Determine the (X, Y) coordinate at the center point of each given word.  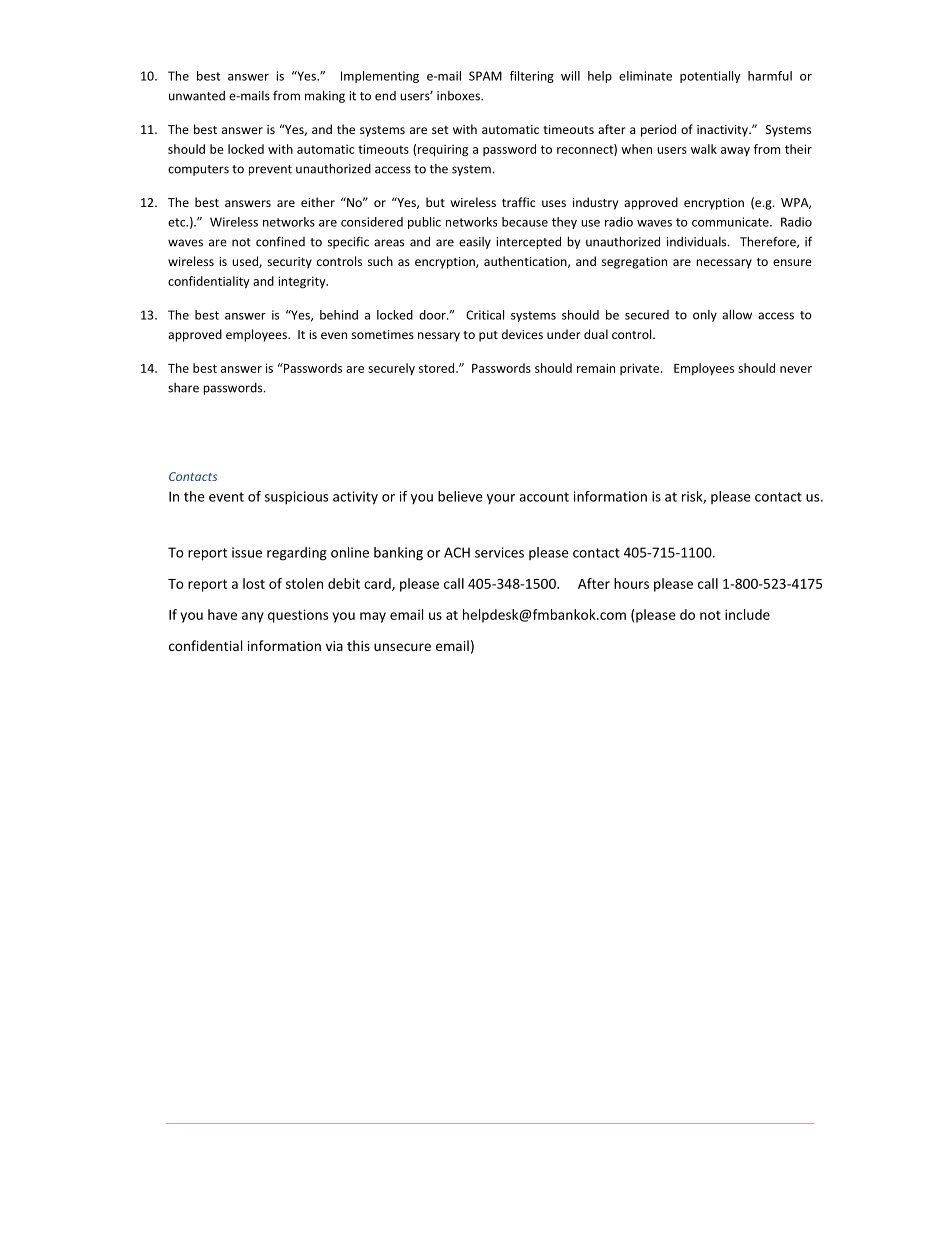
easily (475, 243)
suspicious (296, 498)
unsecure (402, 647)
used (246, 262)
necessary (724, 264)
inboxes (459, 96)
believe (460, 496)
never (796, 369)
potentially (710, 77)
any (253, 617)
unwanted (197, 96)
